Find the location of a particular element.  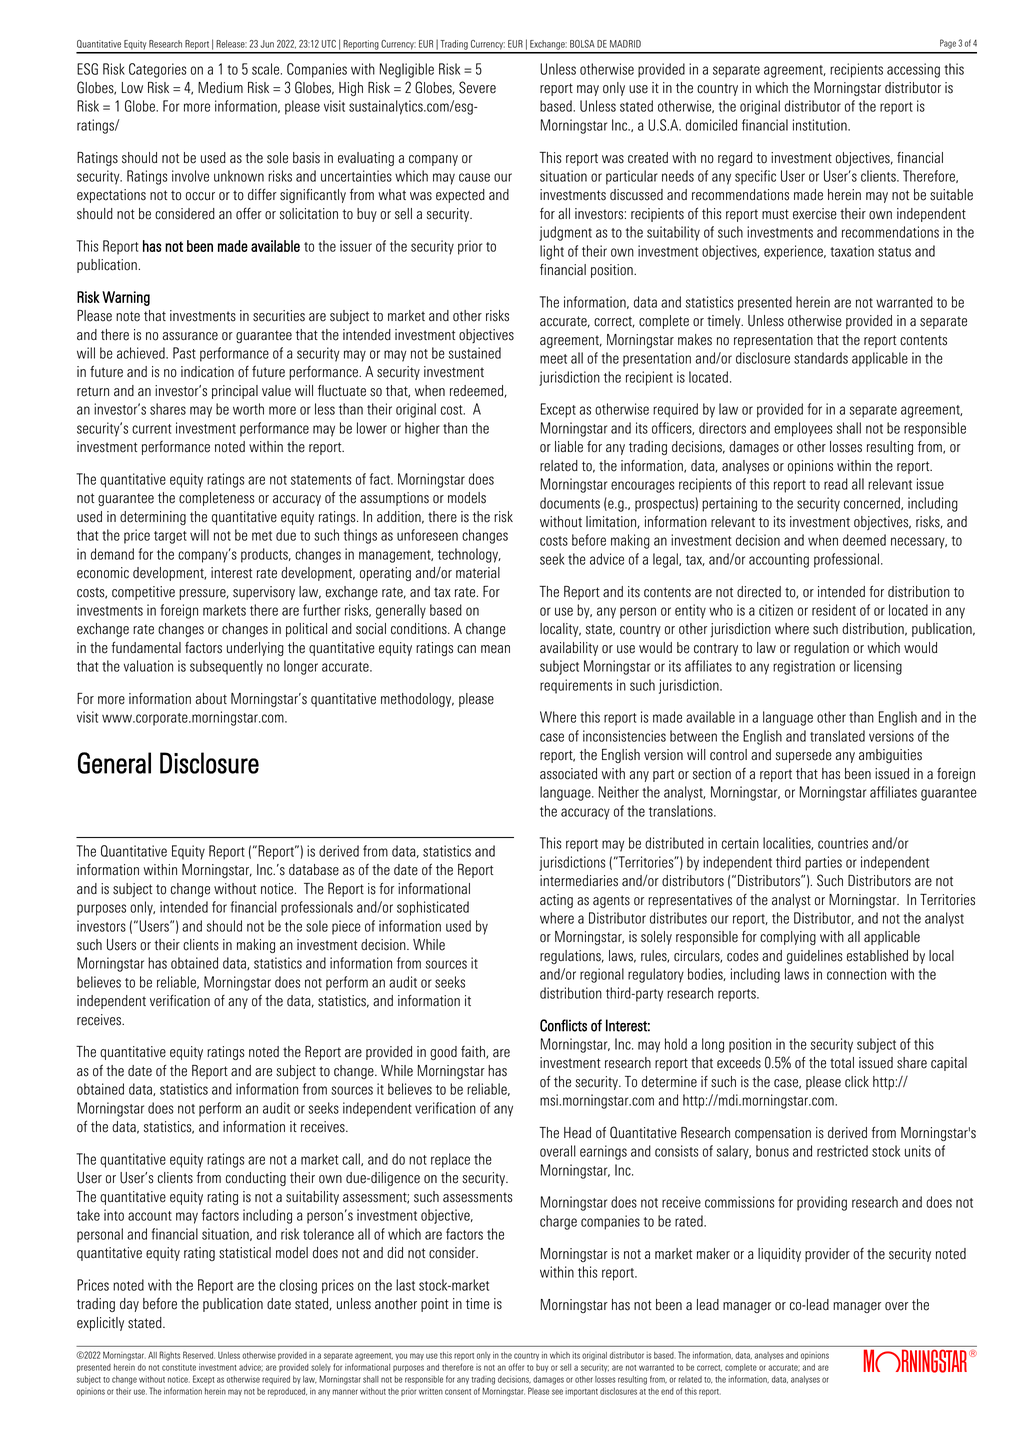

Severe is located at coordinates (477, 87).
